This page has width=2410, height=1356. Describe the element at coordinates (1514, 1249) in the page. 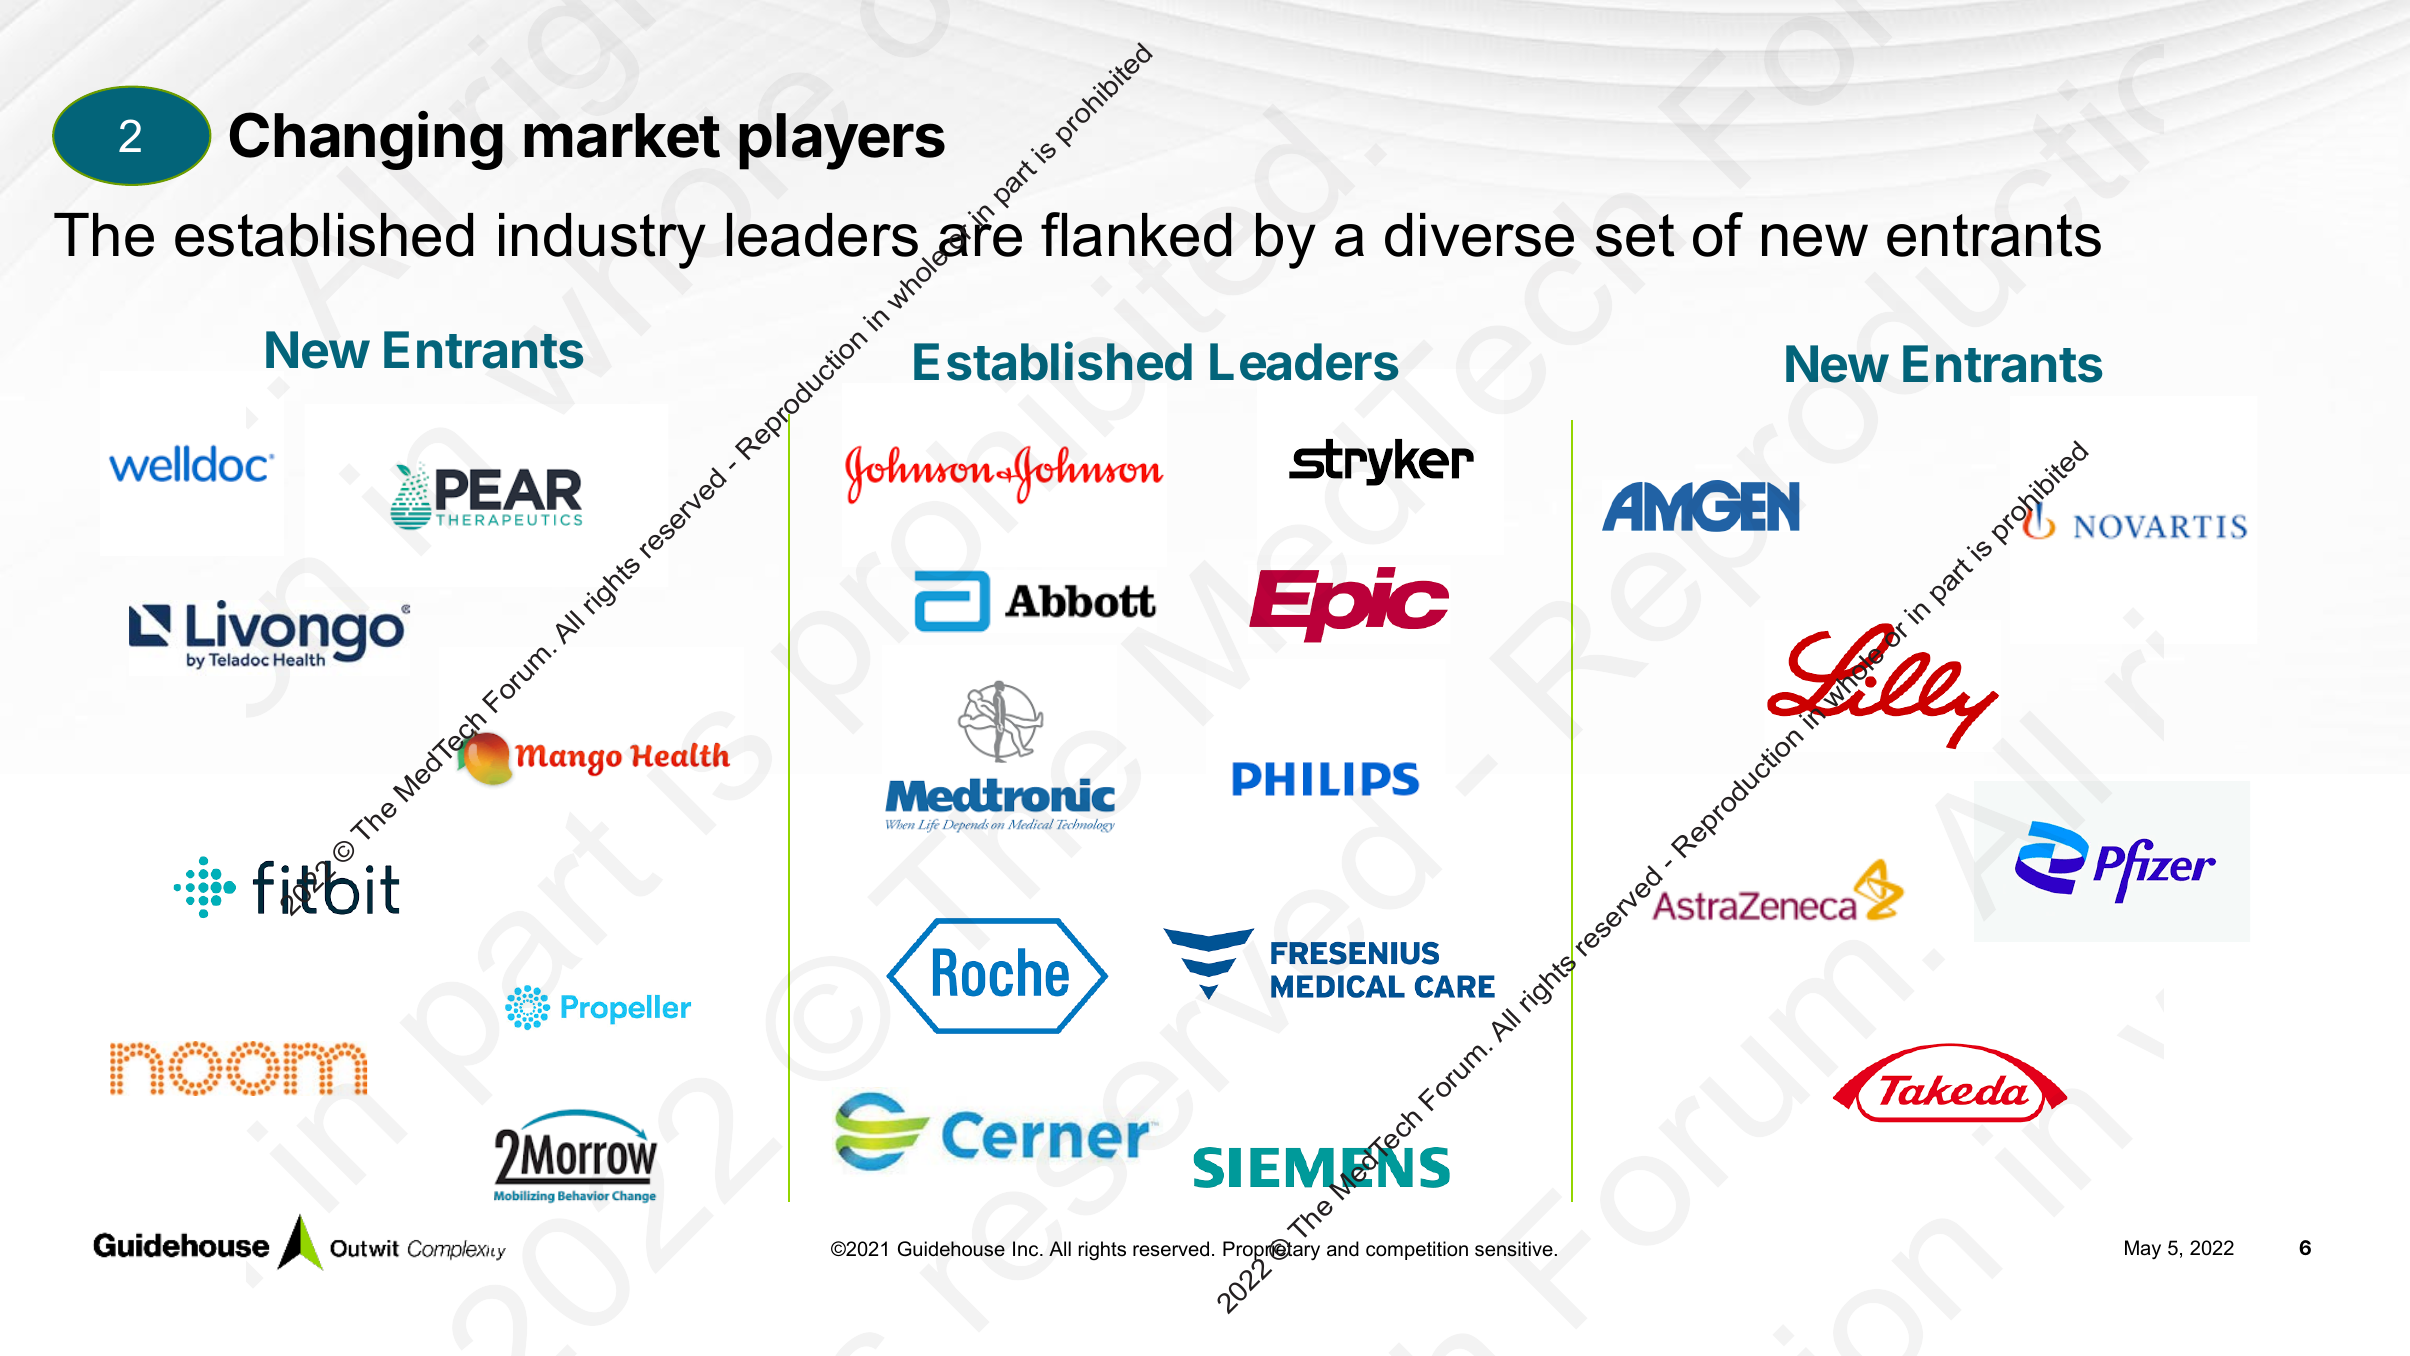

I see `sensitive` at that location.
